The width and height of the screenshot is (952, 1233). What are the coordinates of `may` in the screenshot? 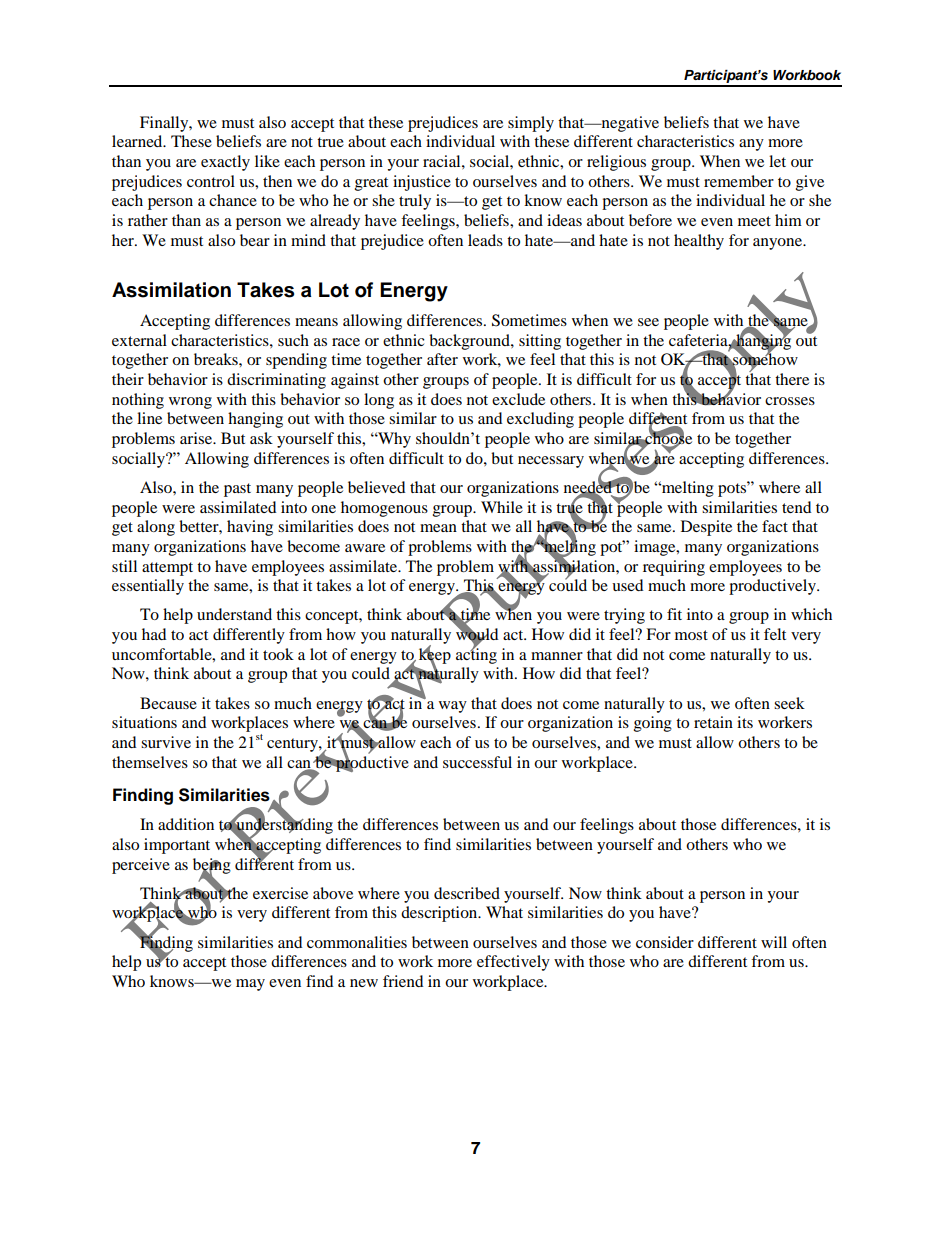 It's located at (250, 985).
